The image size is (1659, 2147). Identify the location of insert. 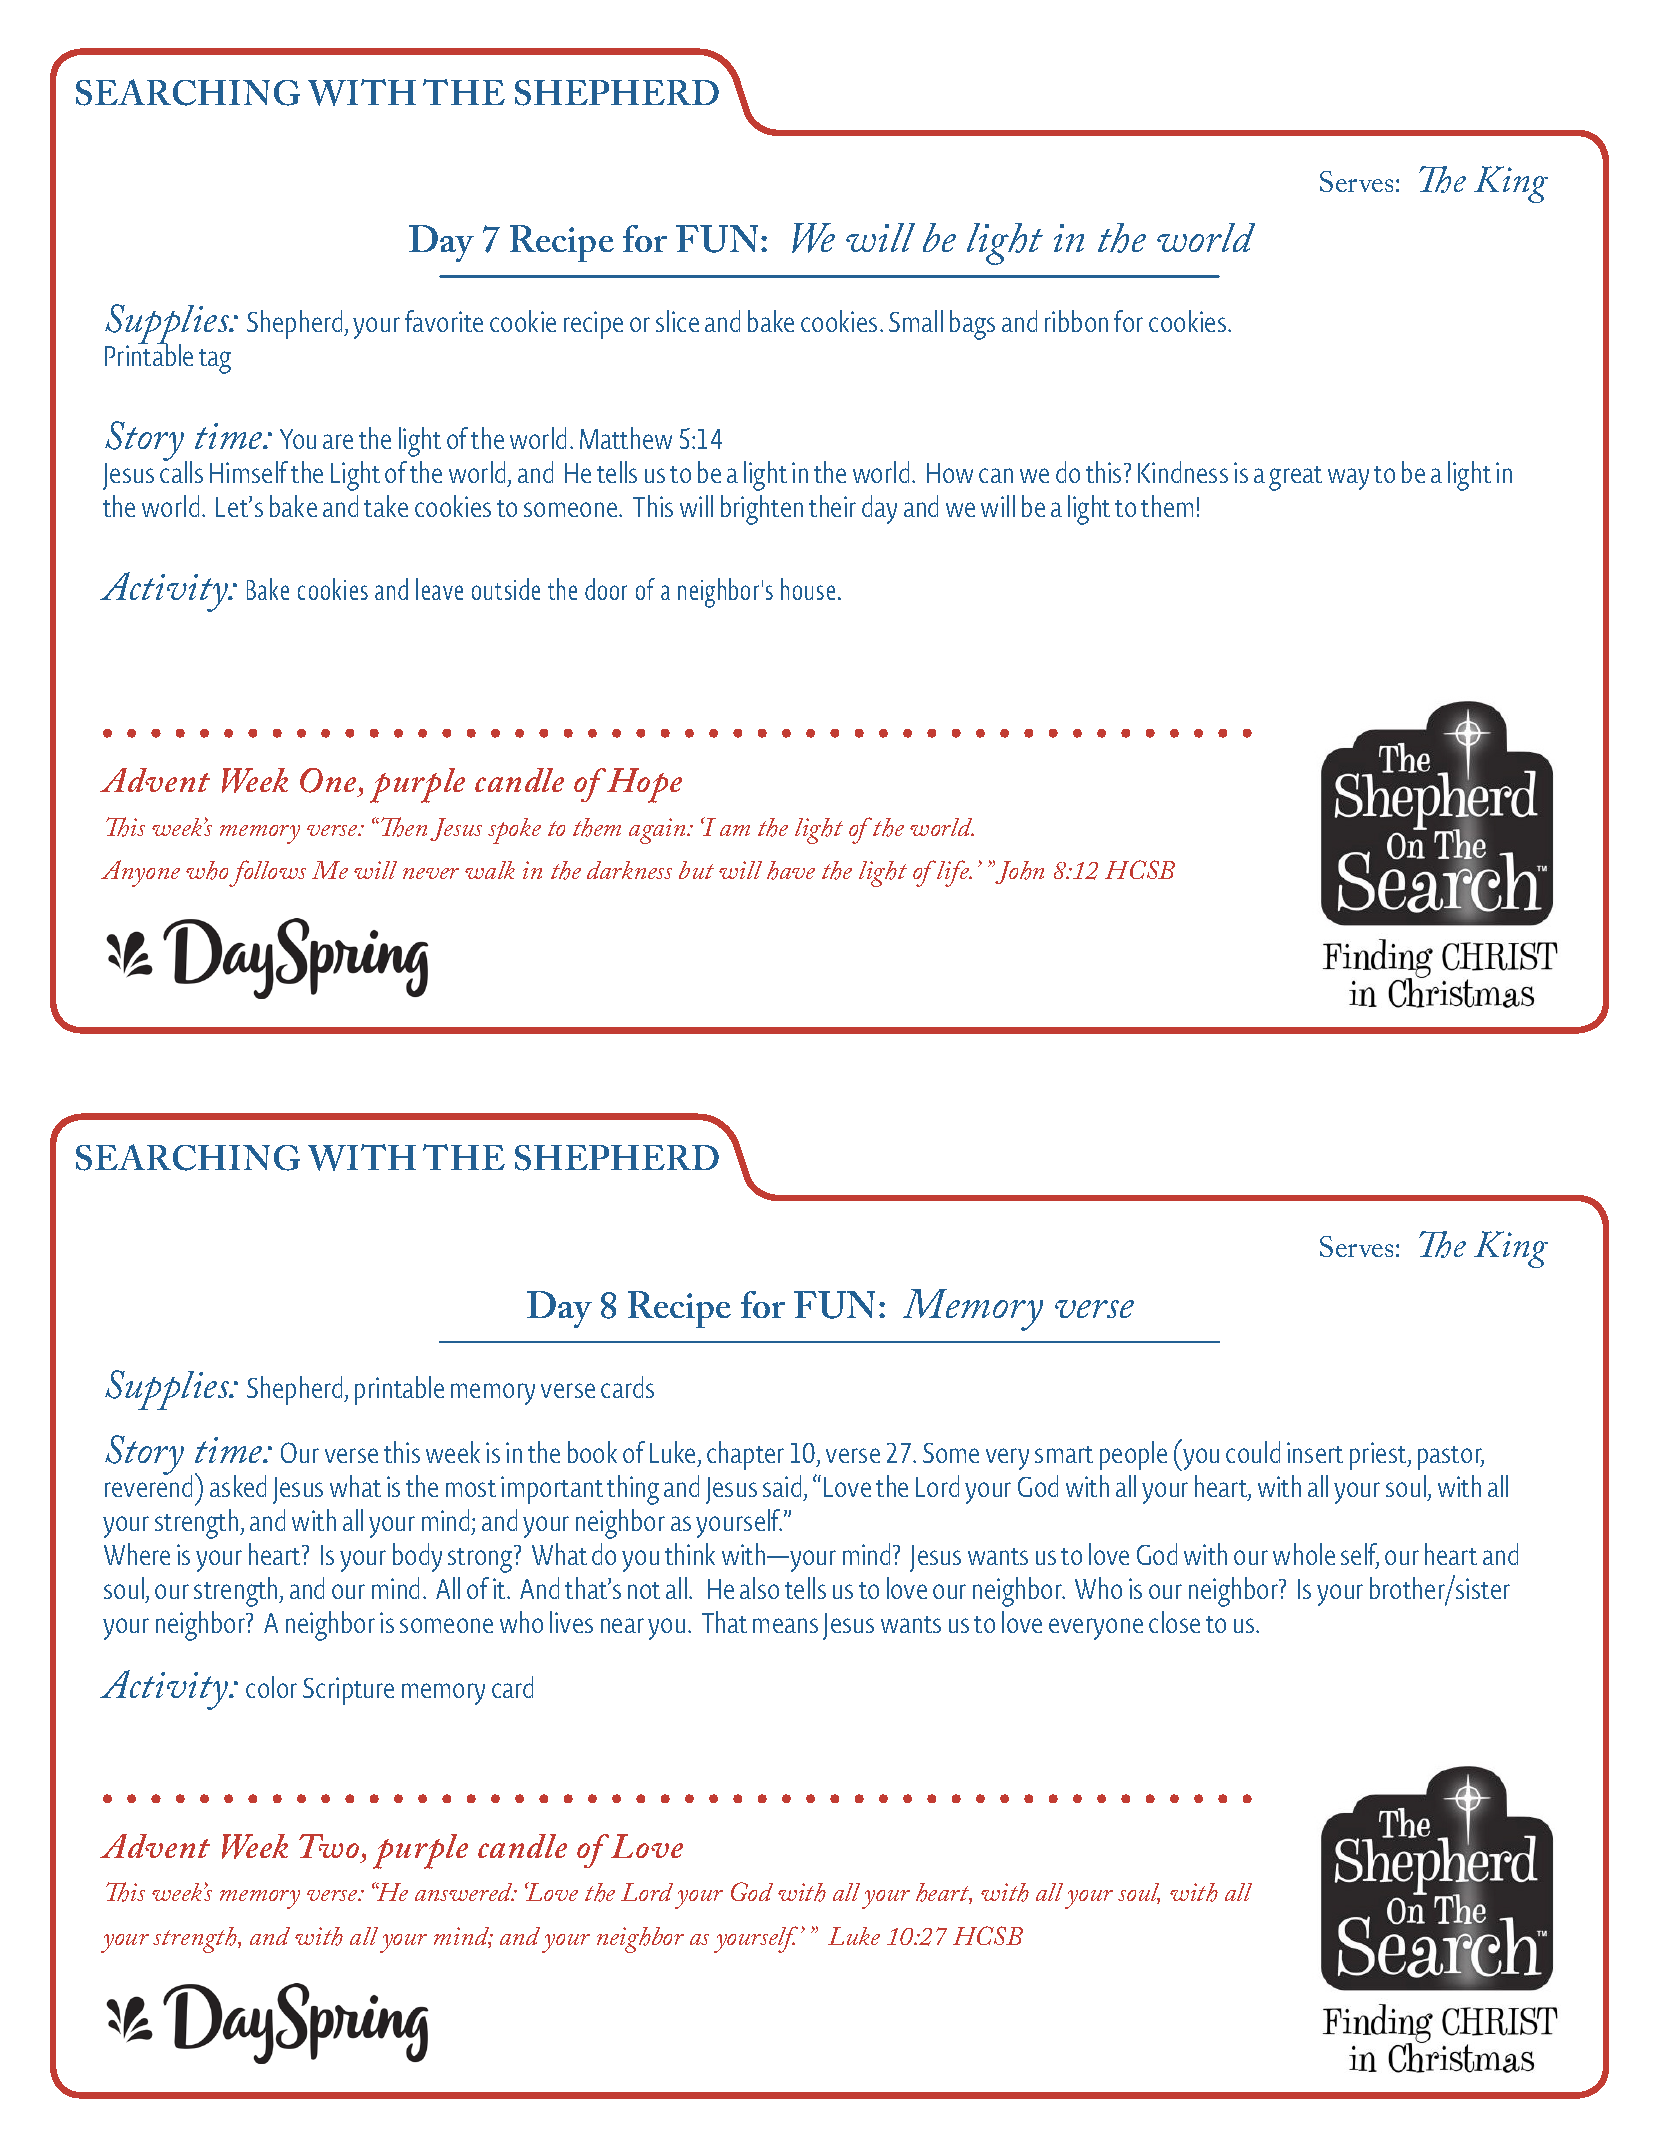
(1315, 1452).
